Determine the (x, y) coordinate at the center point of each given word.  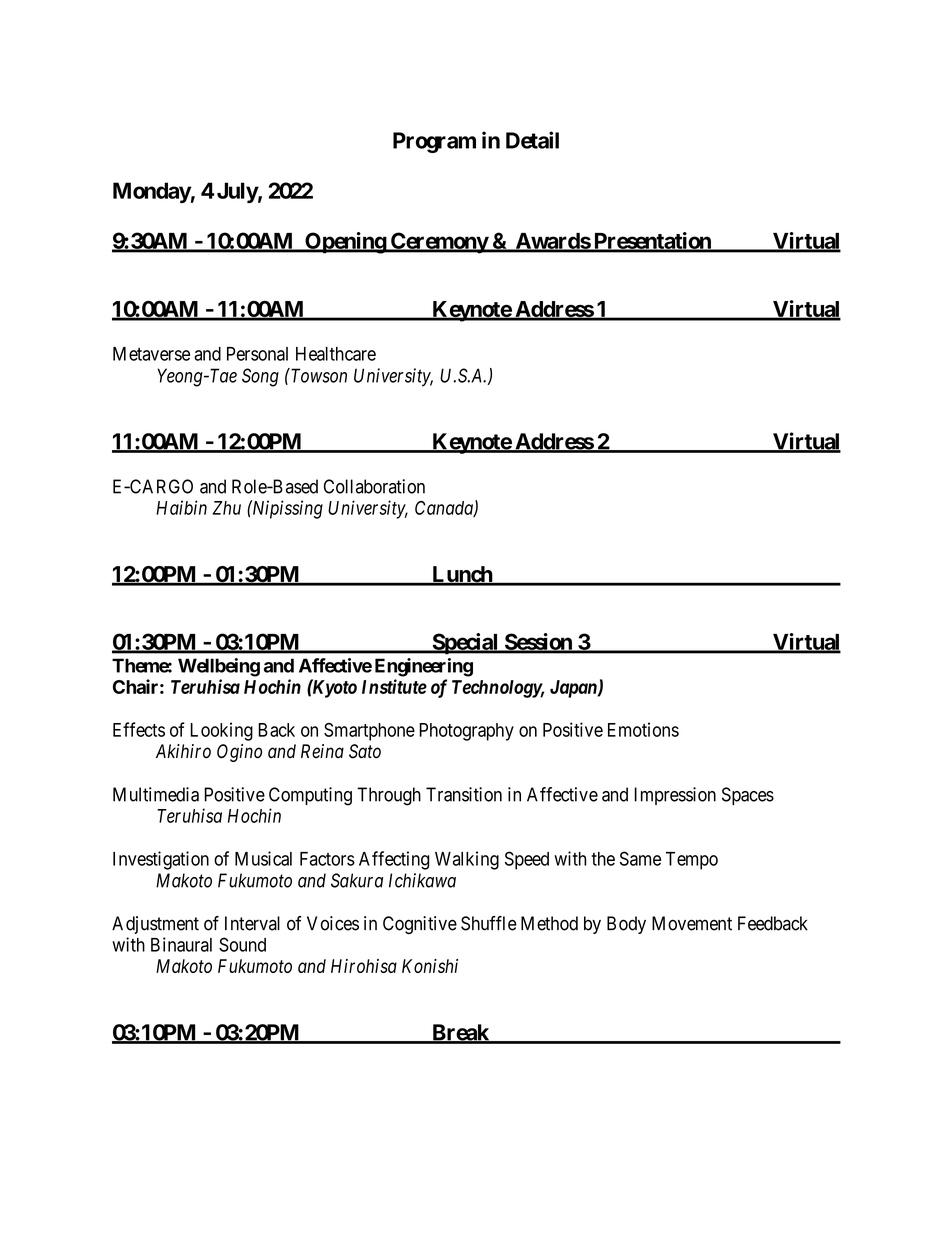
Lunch (462, 575)
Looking (221, 731)
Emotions (643, 729)
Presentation (652, 242)
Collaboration (374, 486)
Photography (466, 732)
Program (434, 142)
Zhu (226, 508)
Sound (242, 944)
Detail (532, 140)
